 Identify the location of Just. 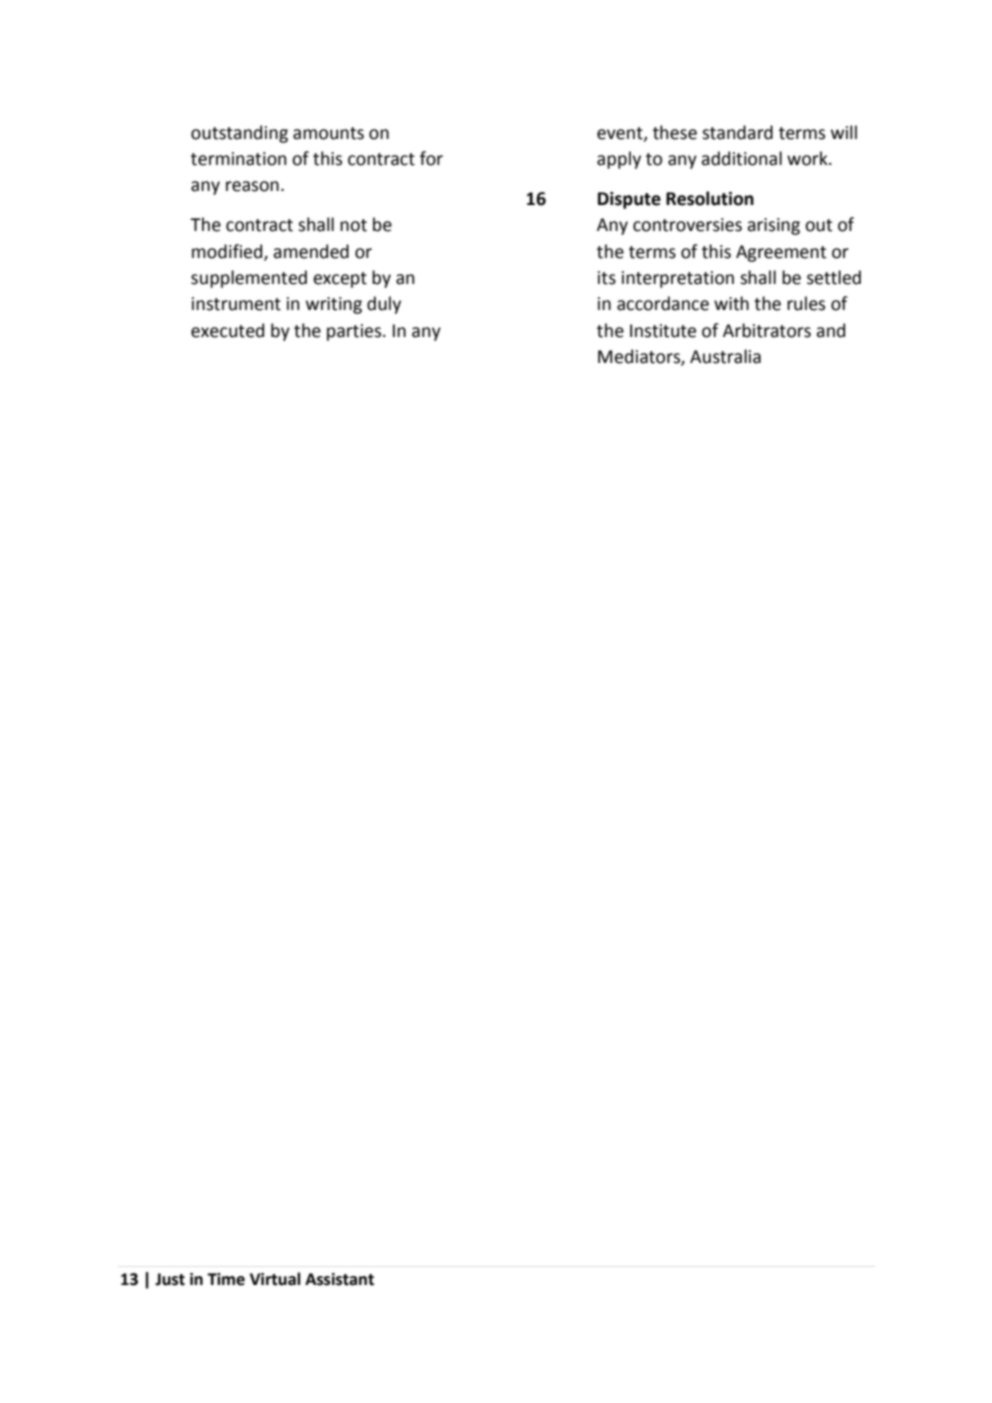
(170, 1279).
